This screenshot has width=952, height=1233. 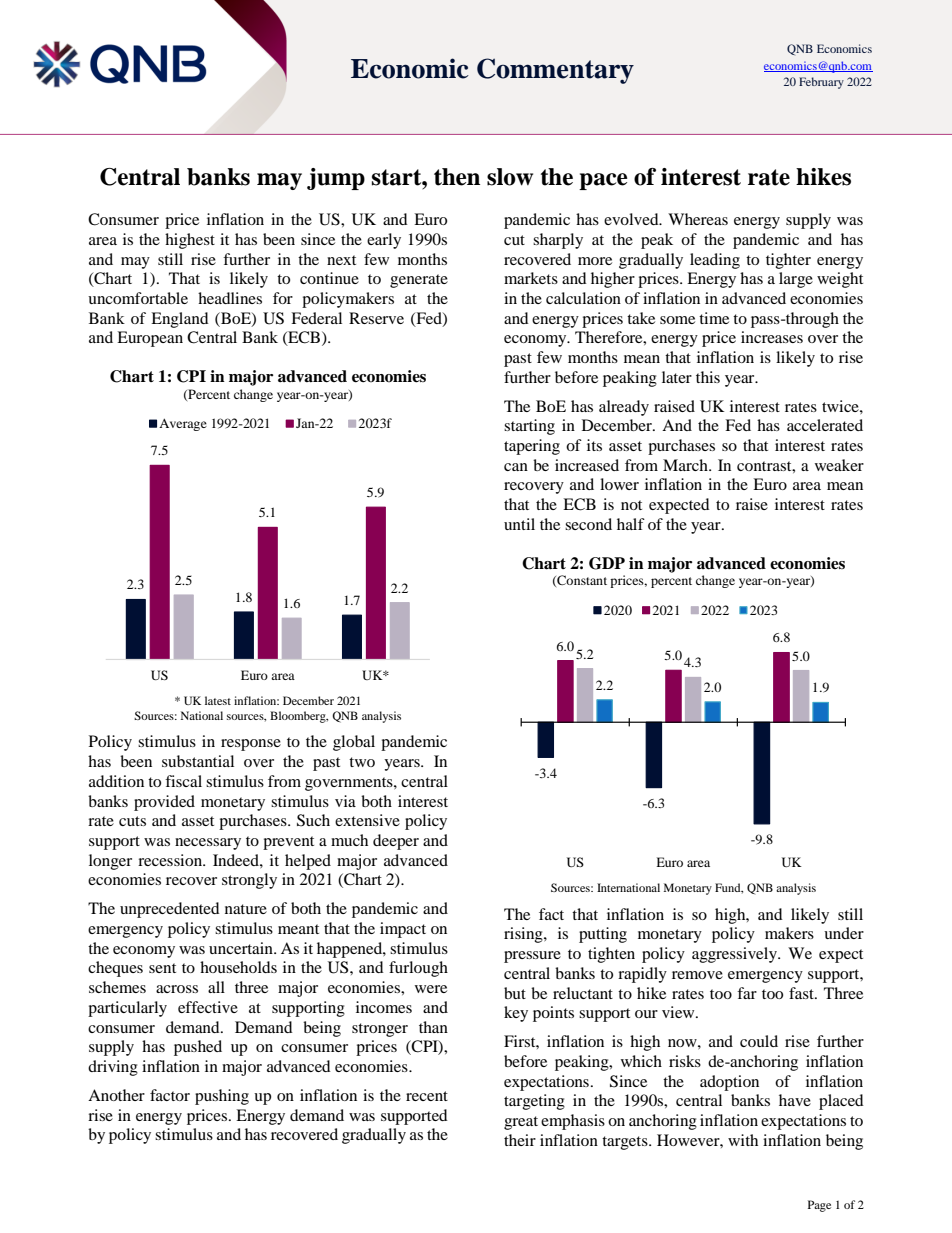 I want to click on February, so click(x=821, y=83).
